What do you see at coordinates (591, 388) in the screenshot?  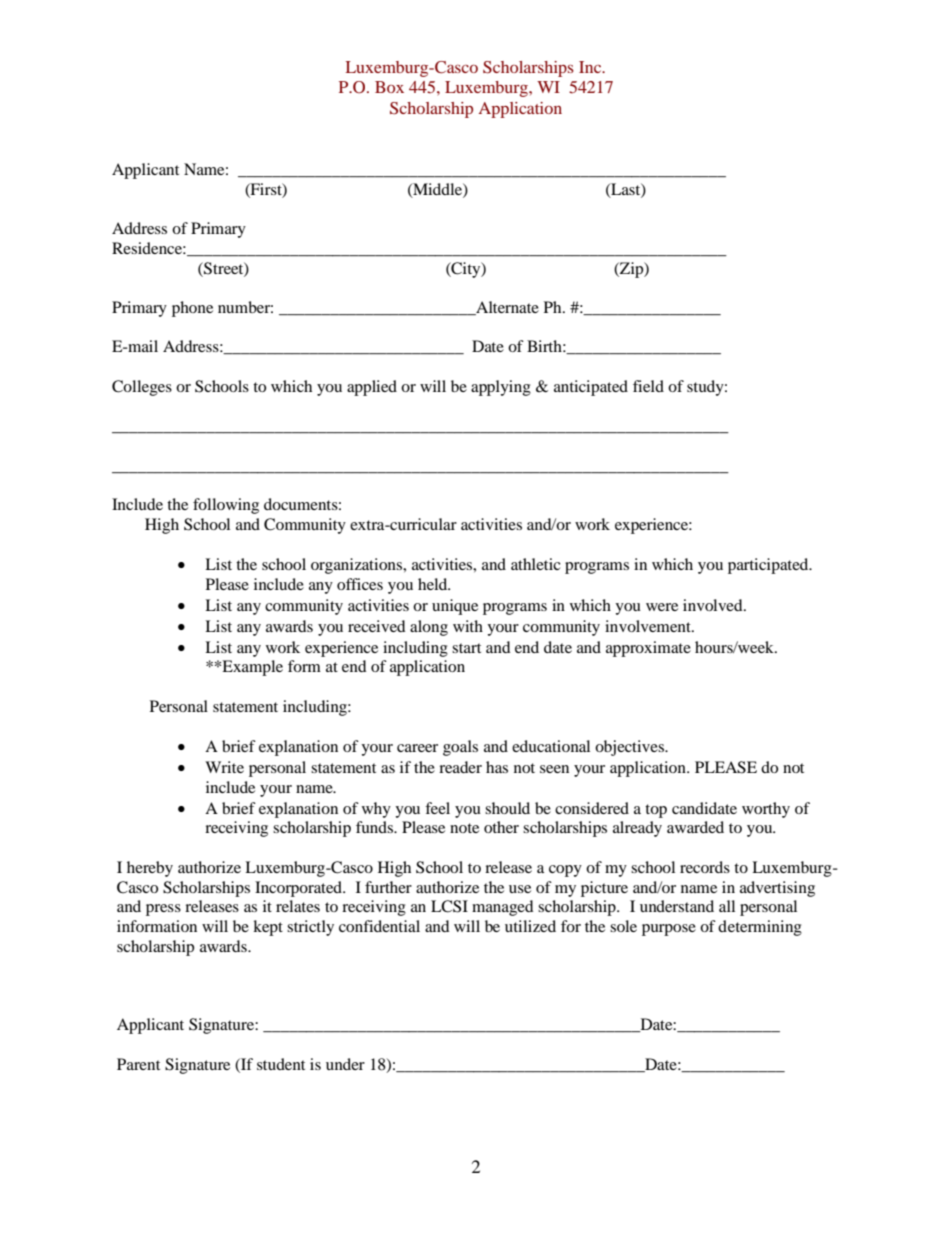 I see `anticipated` at bounding box center [591, 388].
